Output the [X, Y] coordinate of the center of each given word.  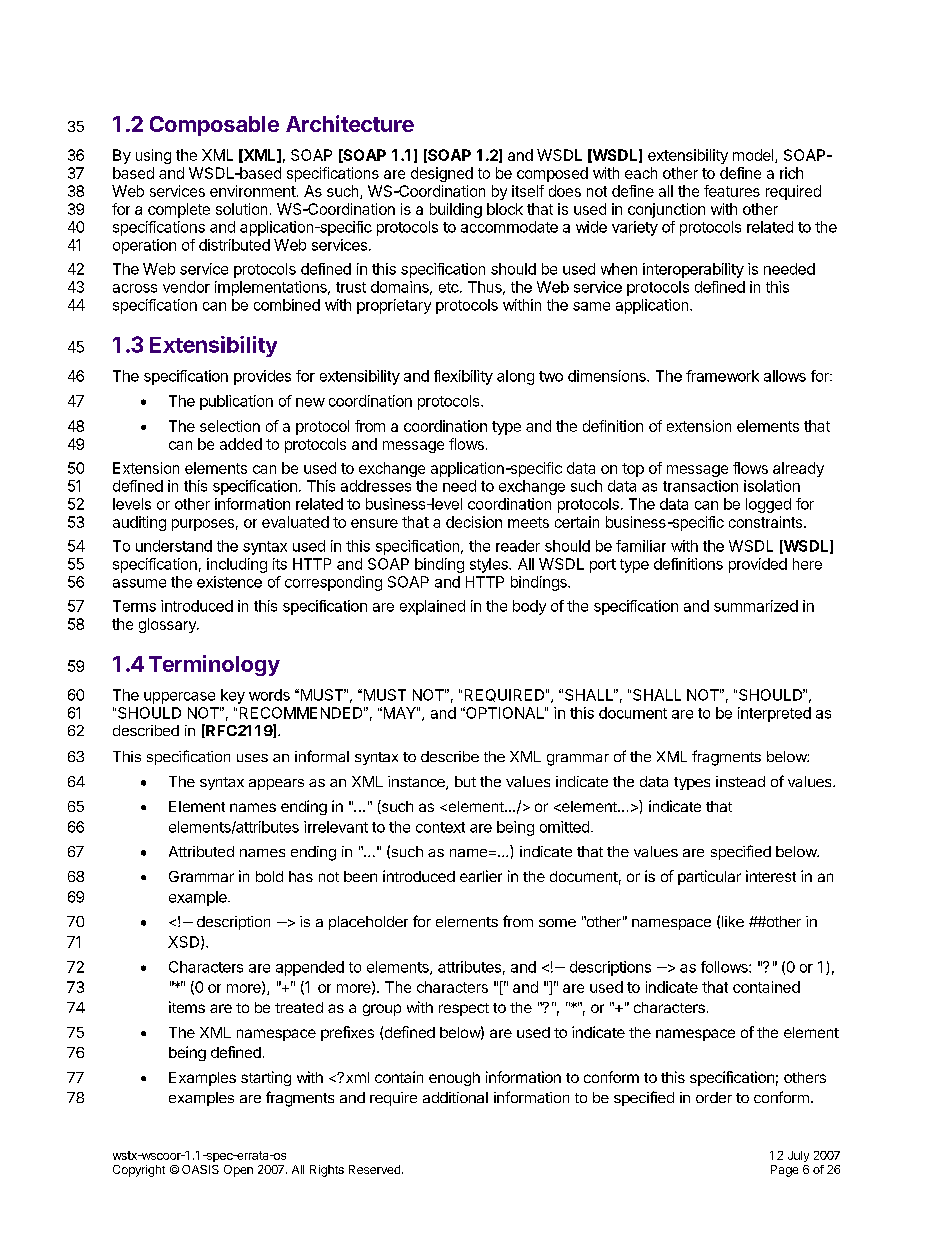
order [714, 1097]
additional [455, 1097]
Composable [214, 126]
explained [432, 607]
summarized [756, 606]
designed [442, 174]
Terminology [214, 665]
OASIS [200, 1169]
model [754, 156]
